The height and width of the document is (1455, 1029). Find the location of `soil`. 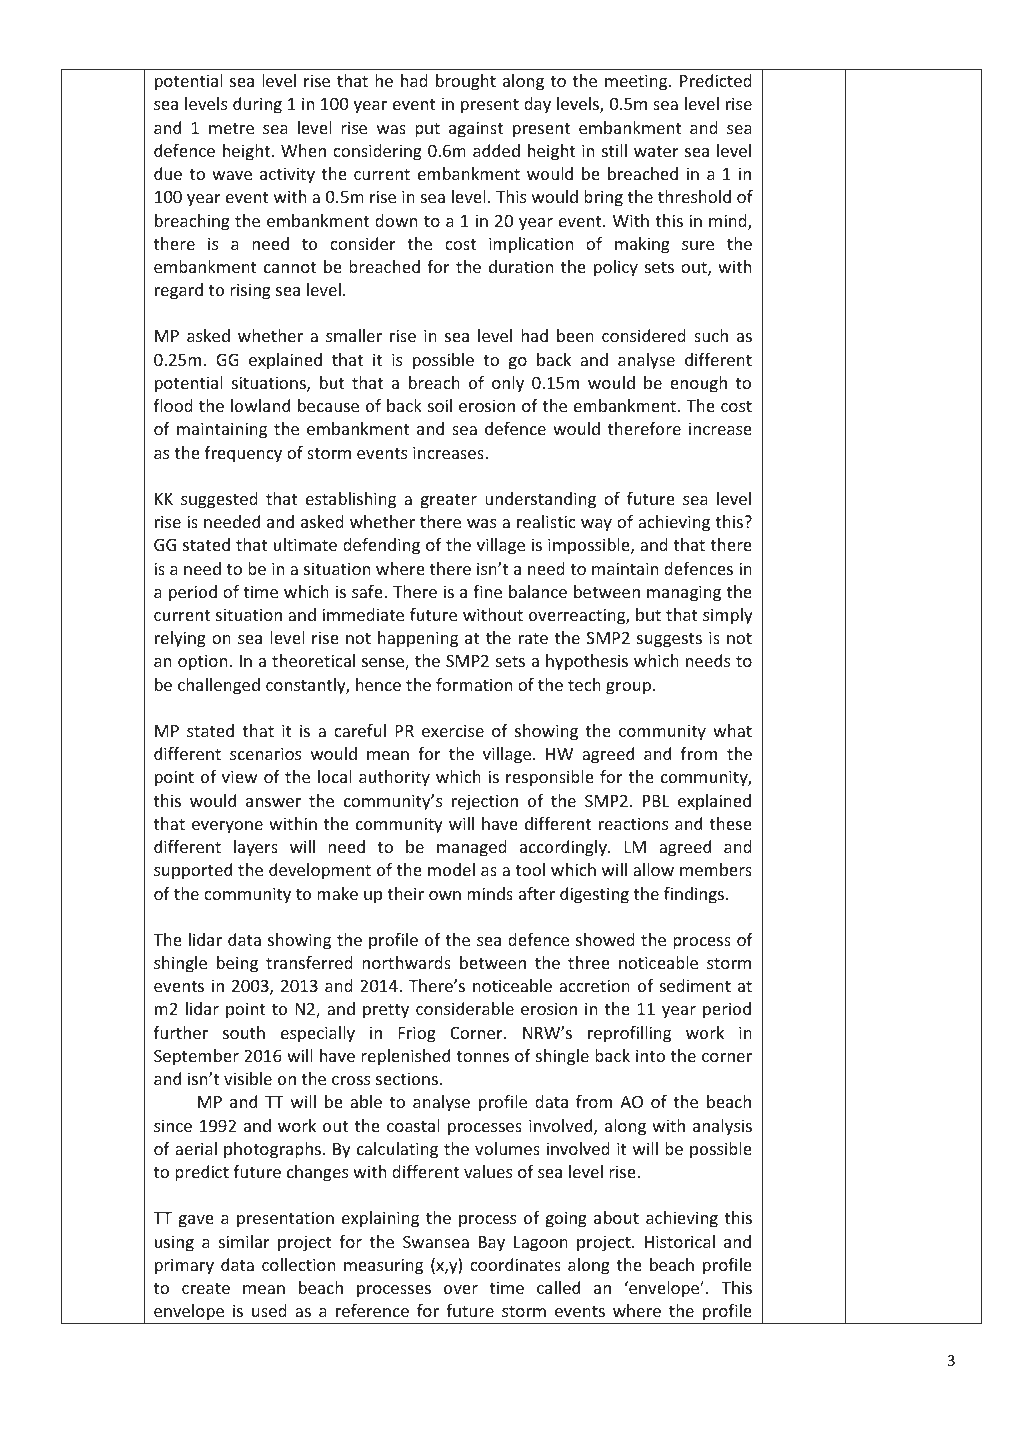

soil is located at coordinates (440, 405).
